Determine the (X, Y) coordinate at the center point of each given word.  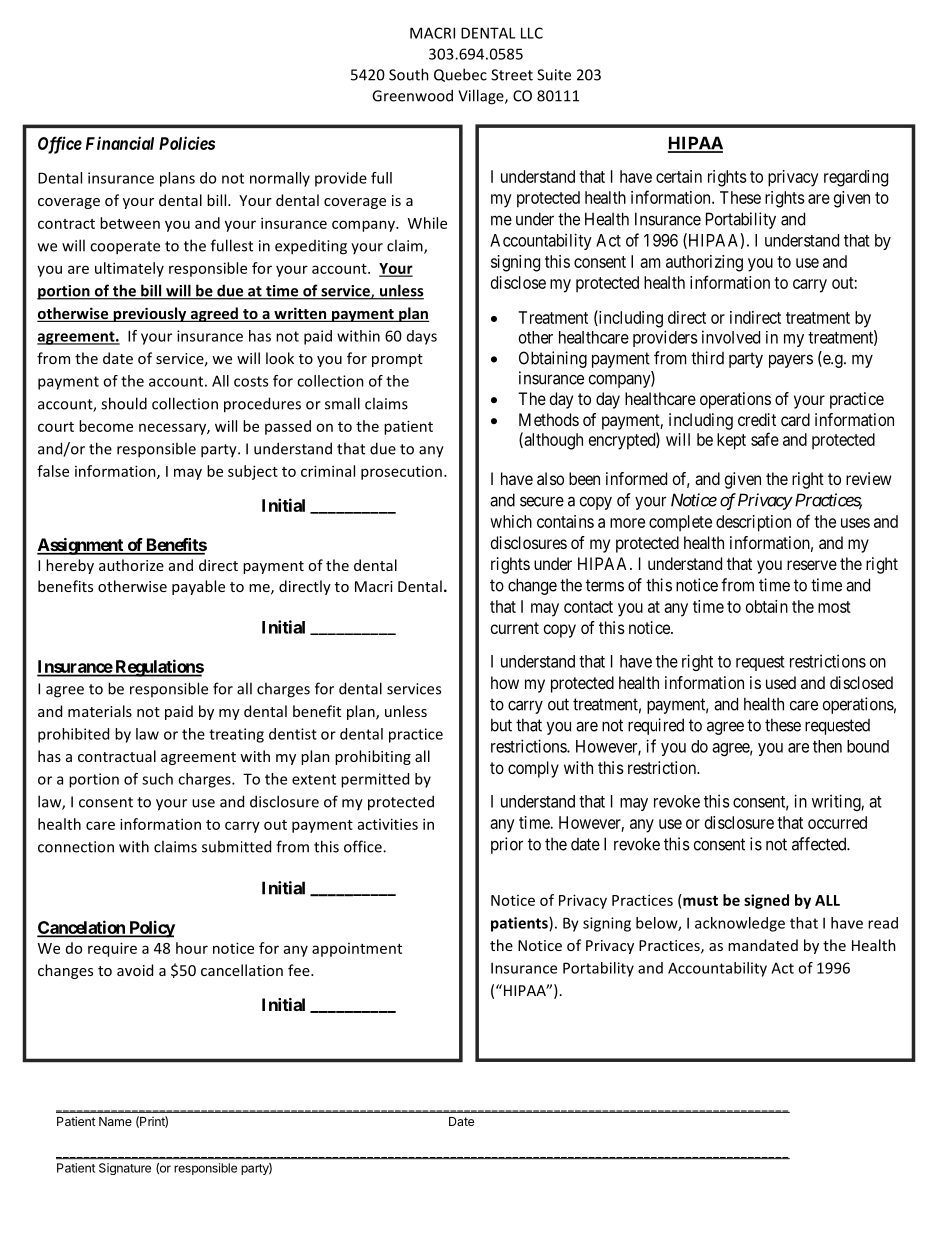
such (157, 779)
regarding (856, 178)
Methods (549, 419)
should (124, 403)
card (795, 419)
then (827, 746)
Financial (120, 143)
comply (533, 769)
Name (115, 1121)
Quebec (460, 75)
